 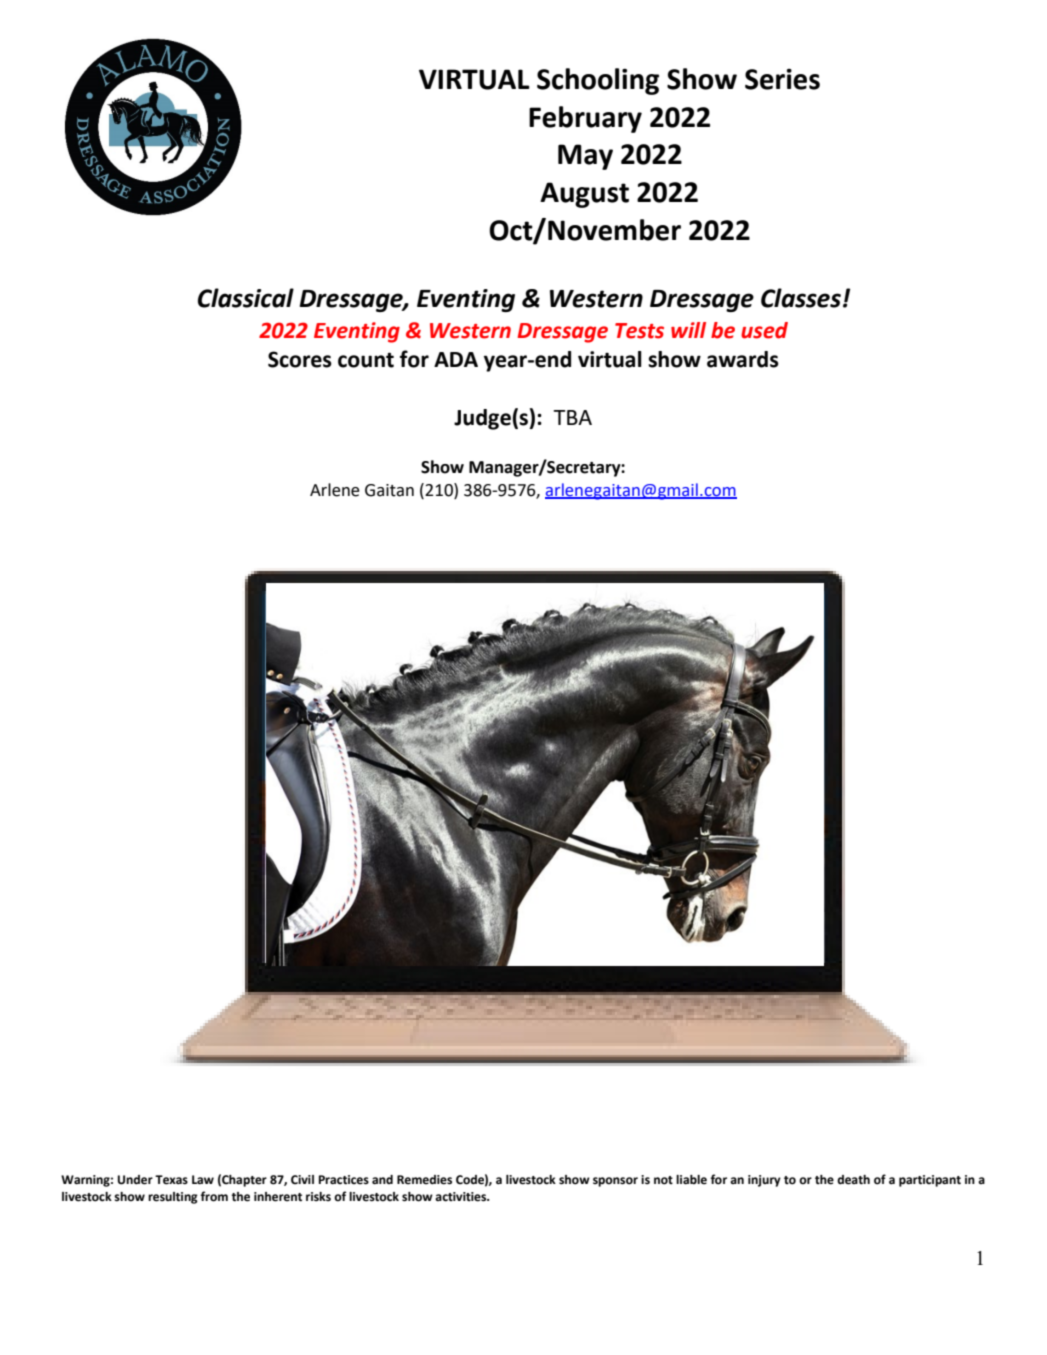 I want to click on Law, so click(x=203, y=1180).
